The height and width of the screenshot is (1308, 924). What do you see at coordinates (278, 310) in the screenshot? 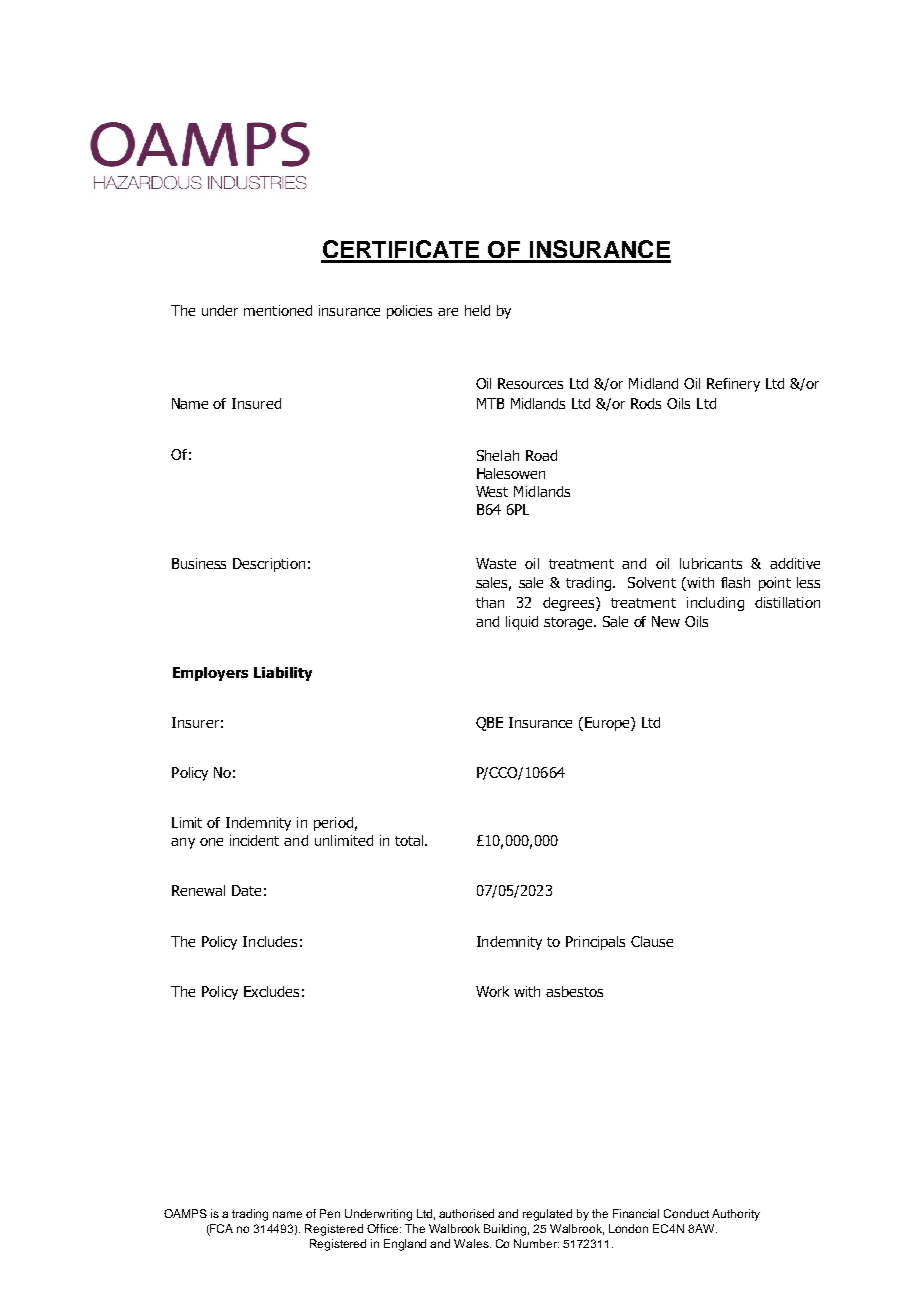
I see `mentioned` at bounding box center [278, 310].
